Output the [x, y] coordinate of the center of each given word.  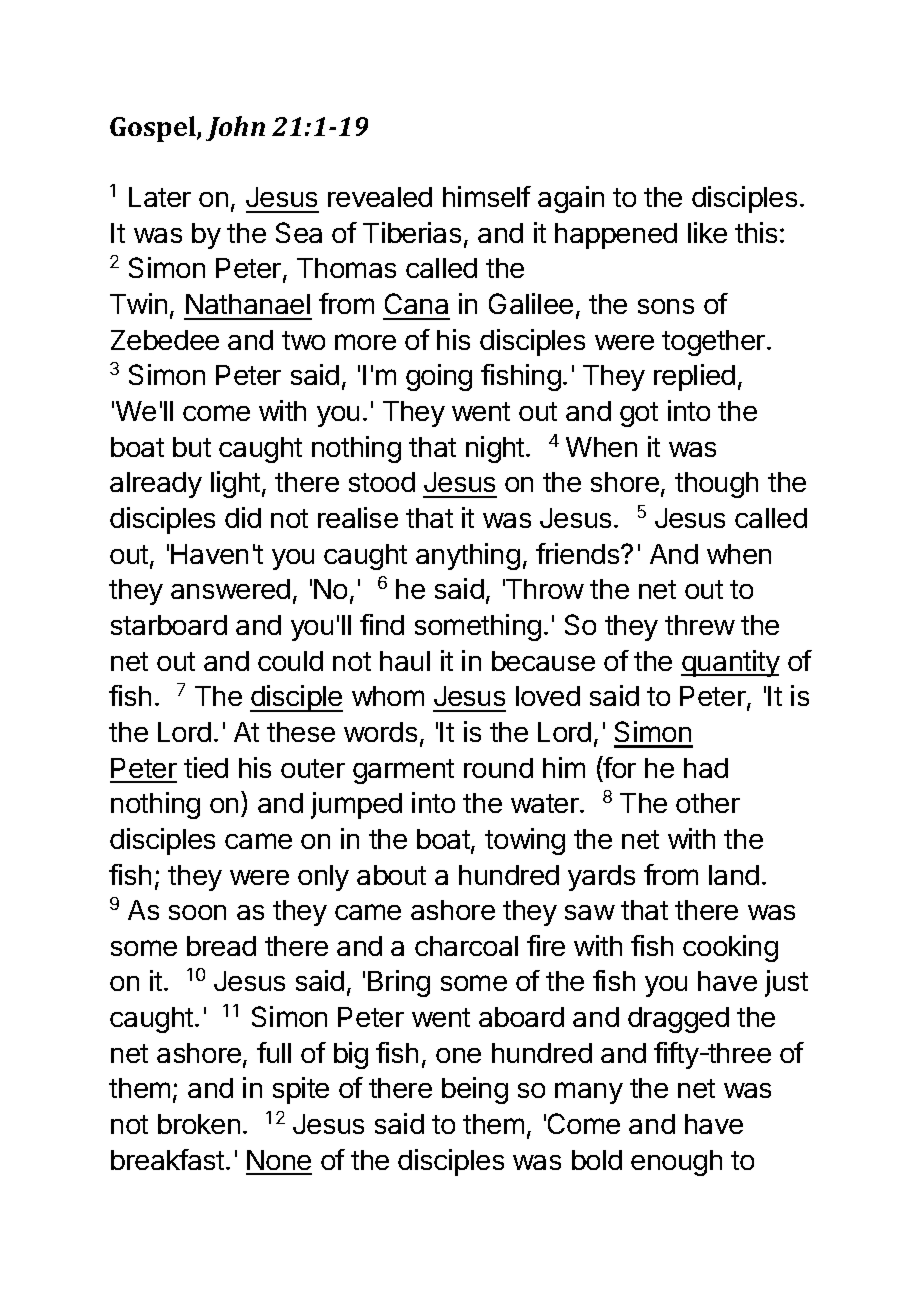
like [707, 232]
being [475, 1090]
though [716, 485]
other [708, 803]
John [235, 128]
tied [206, 767]
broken [199, 1124]
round [498, 768]
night [496, 449]
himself [487, 196]
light [235, 484]
